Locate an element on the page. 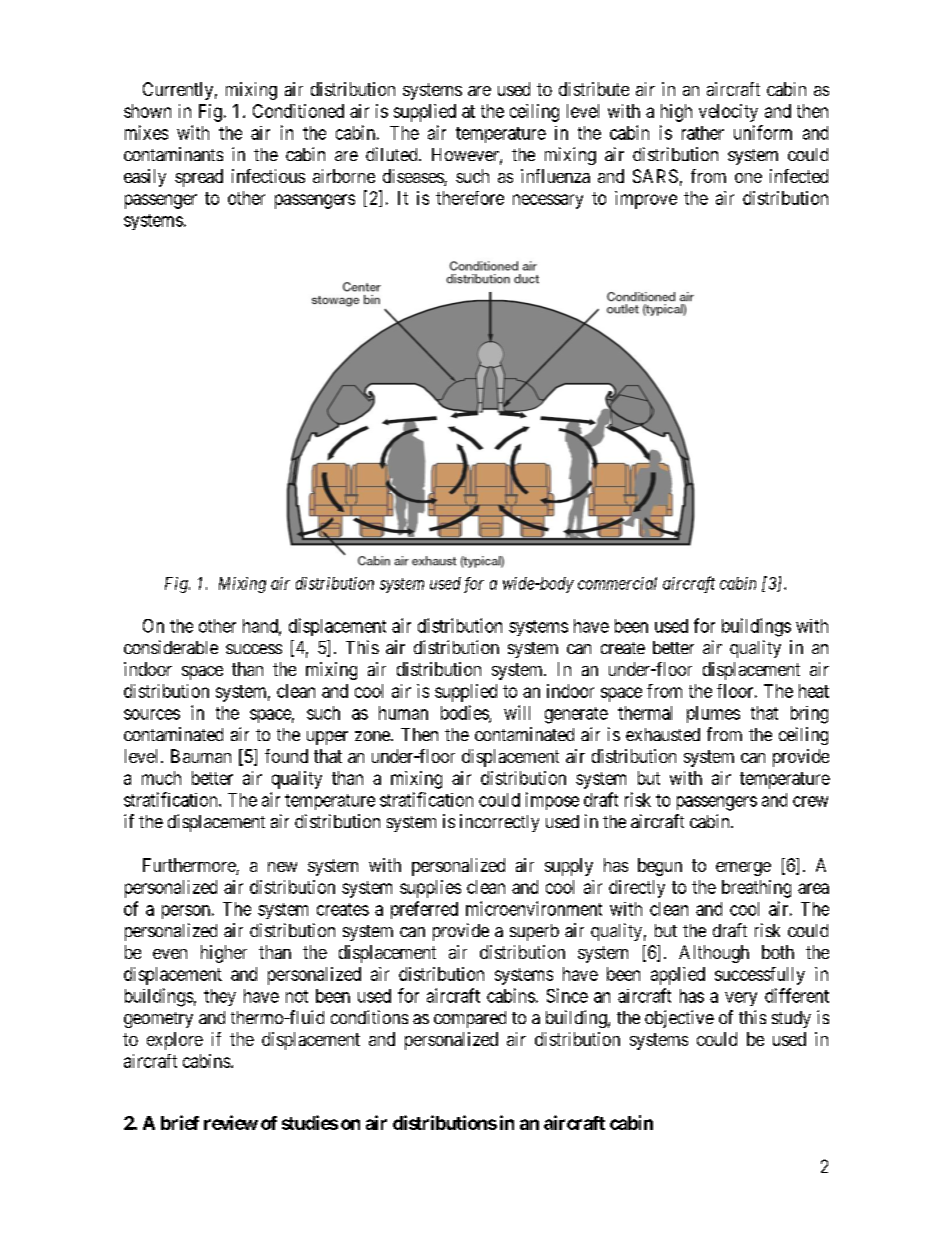  velocity is located at coordinates (728, 113).
